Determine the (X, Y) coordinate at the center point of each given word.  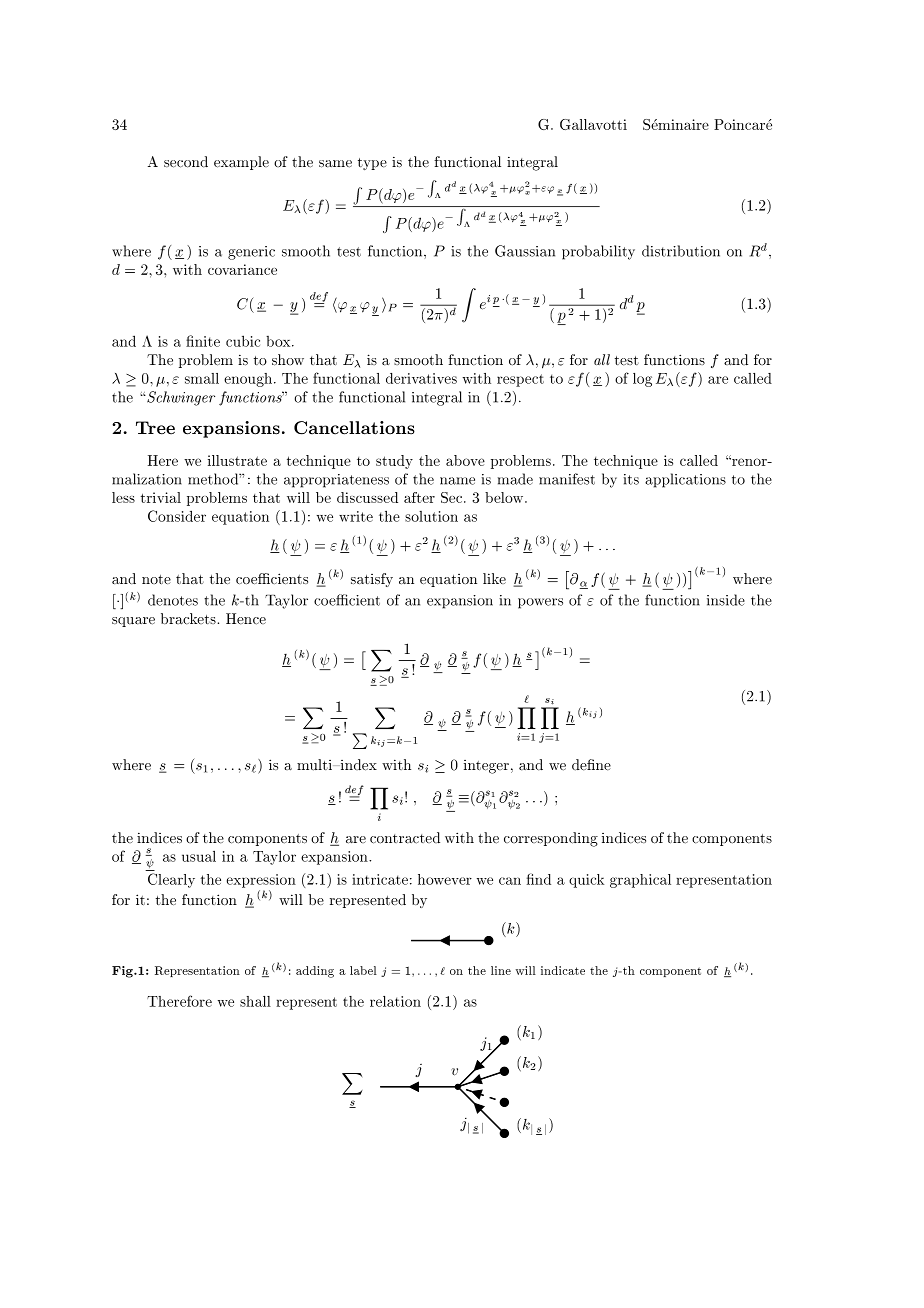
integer (486, 767)
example (241, 163)
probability (598, 252)
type (372, 164)
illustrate (237, 460)
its (631, 479)
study (394, 462)
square (133, 622)
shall (255, 1001)
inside (726, 600)
